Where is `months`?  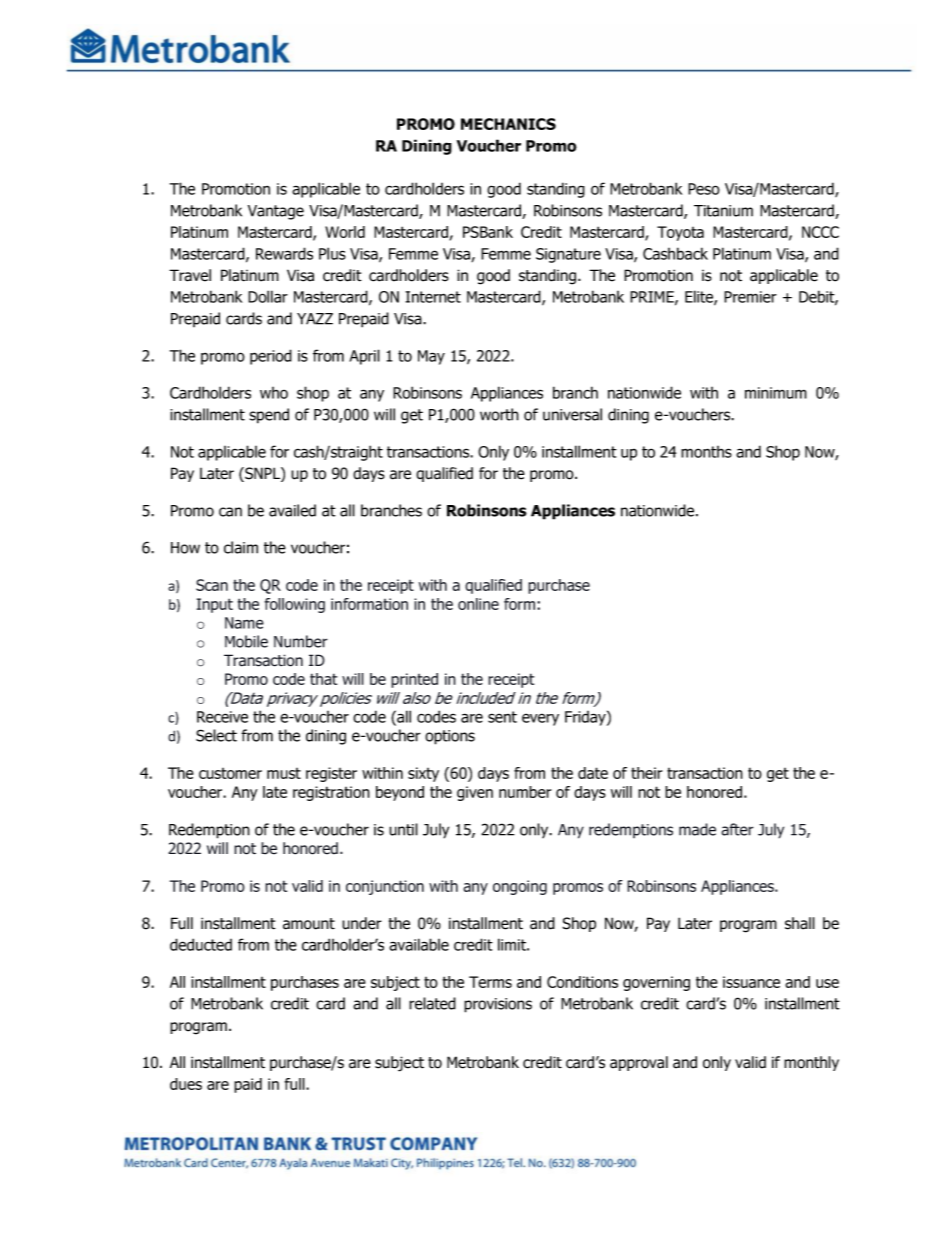 months is located at coordinates (706, 452).
